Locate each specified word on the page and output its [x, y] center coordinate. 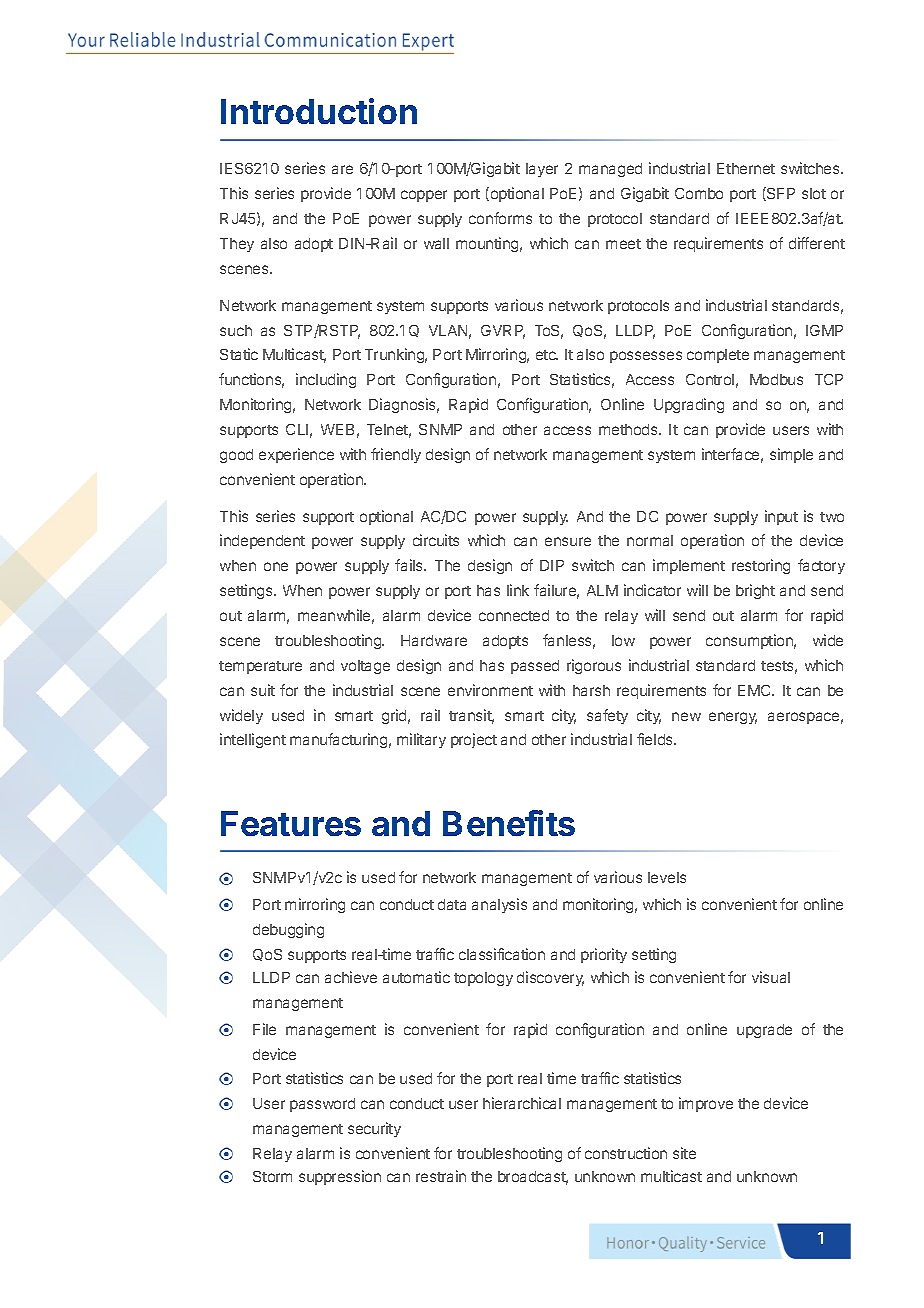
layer [542, 170]
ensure [568, 541]
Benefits [509, 823]
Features [291, 823]
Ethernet [746, 168]
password [322, 1105]
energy [733, 718]
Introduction [319, 111]
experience [296, 455]
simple [791, 455]
